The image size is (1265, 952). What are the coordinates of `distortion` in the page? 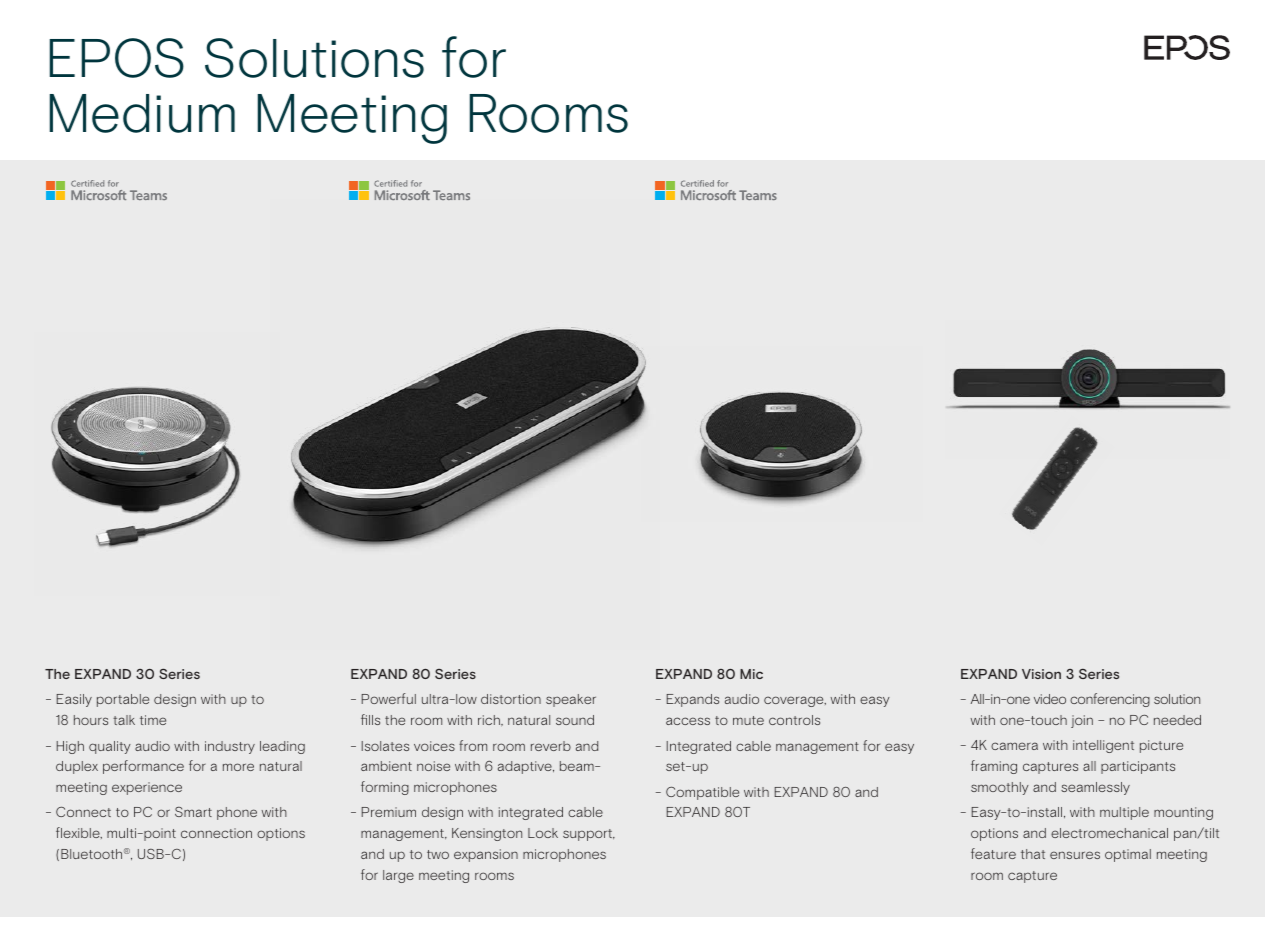 It's located at (511, 699).
